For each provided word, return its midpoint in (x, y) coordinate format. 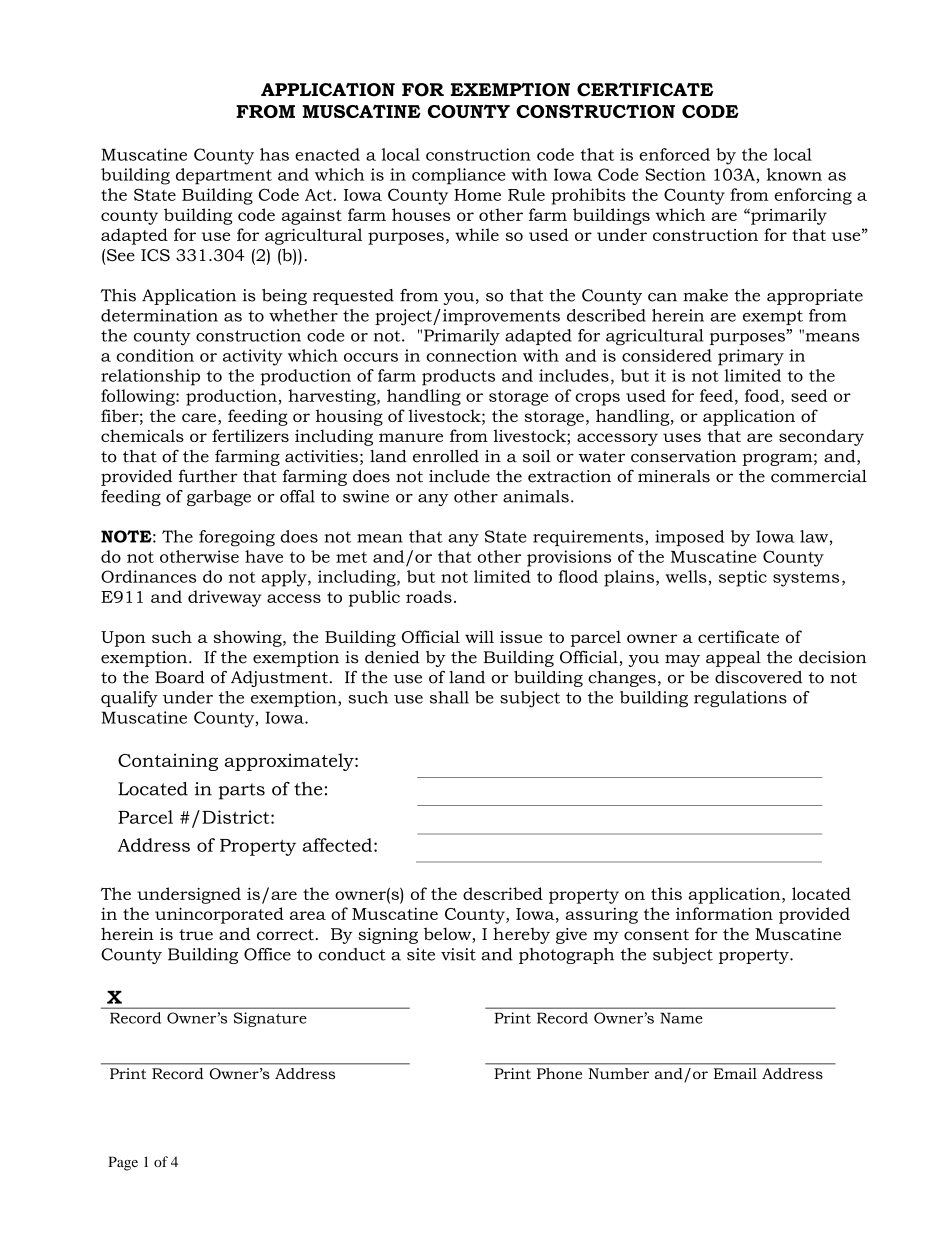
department (224, 176)
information (724, 913)
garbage (219, 498)
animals (536, 496)
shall (449, 697)
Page (123, 1163)
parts (241, 791)
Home (477, 195)
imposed (689, 538)
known (794, 174)
